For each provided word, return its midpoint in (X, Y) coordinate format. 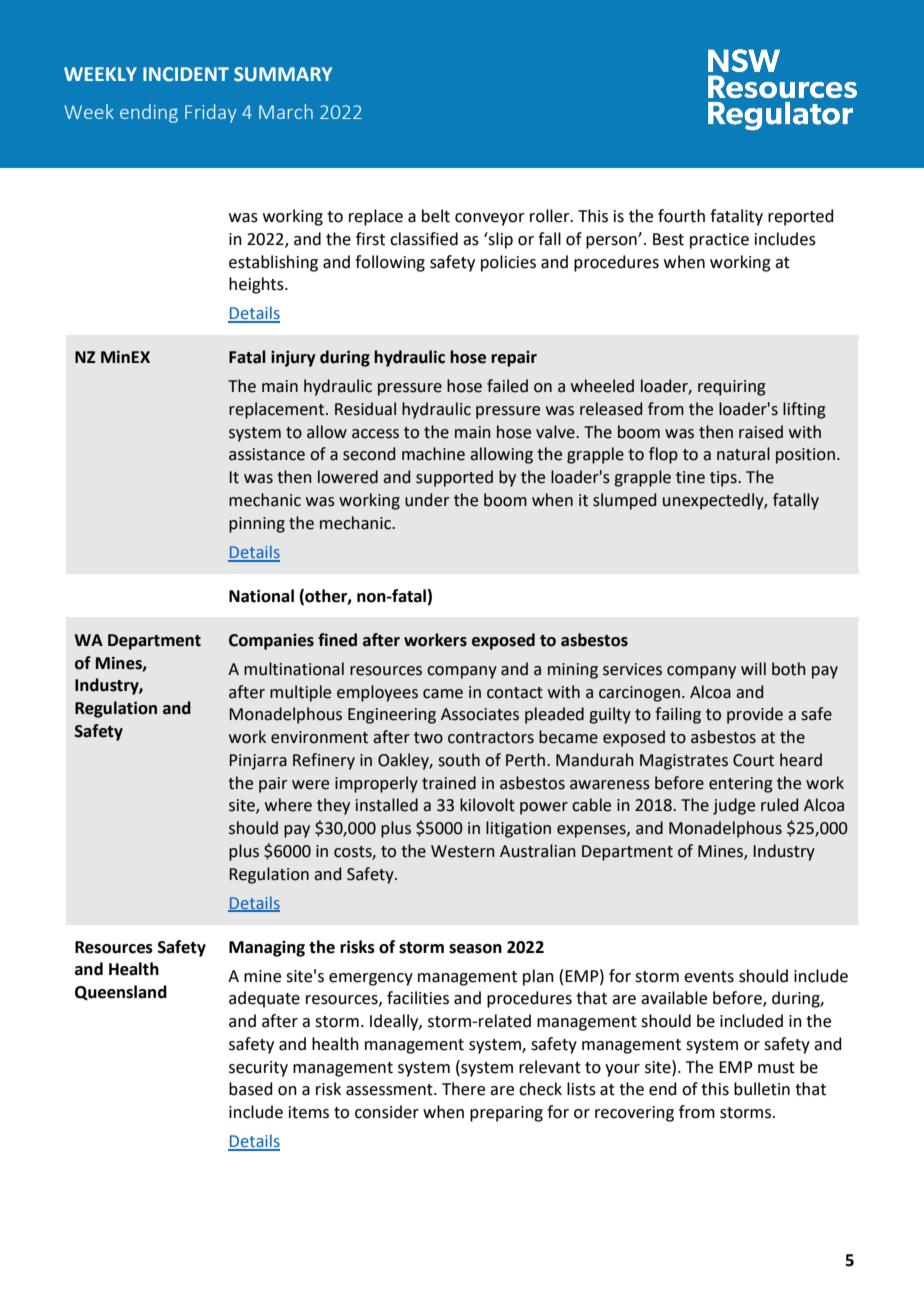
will (753, 668)
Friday (211, 113)
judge (734, 806)
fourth (681, 216)
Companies (271, 642)
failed (507, 386)
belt (436, 216)
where (288, 805)
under (427, 500)
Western (463, 851)
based (251, 1089)
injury (293, 358)
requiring (732, 388)
